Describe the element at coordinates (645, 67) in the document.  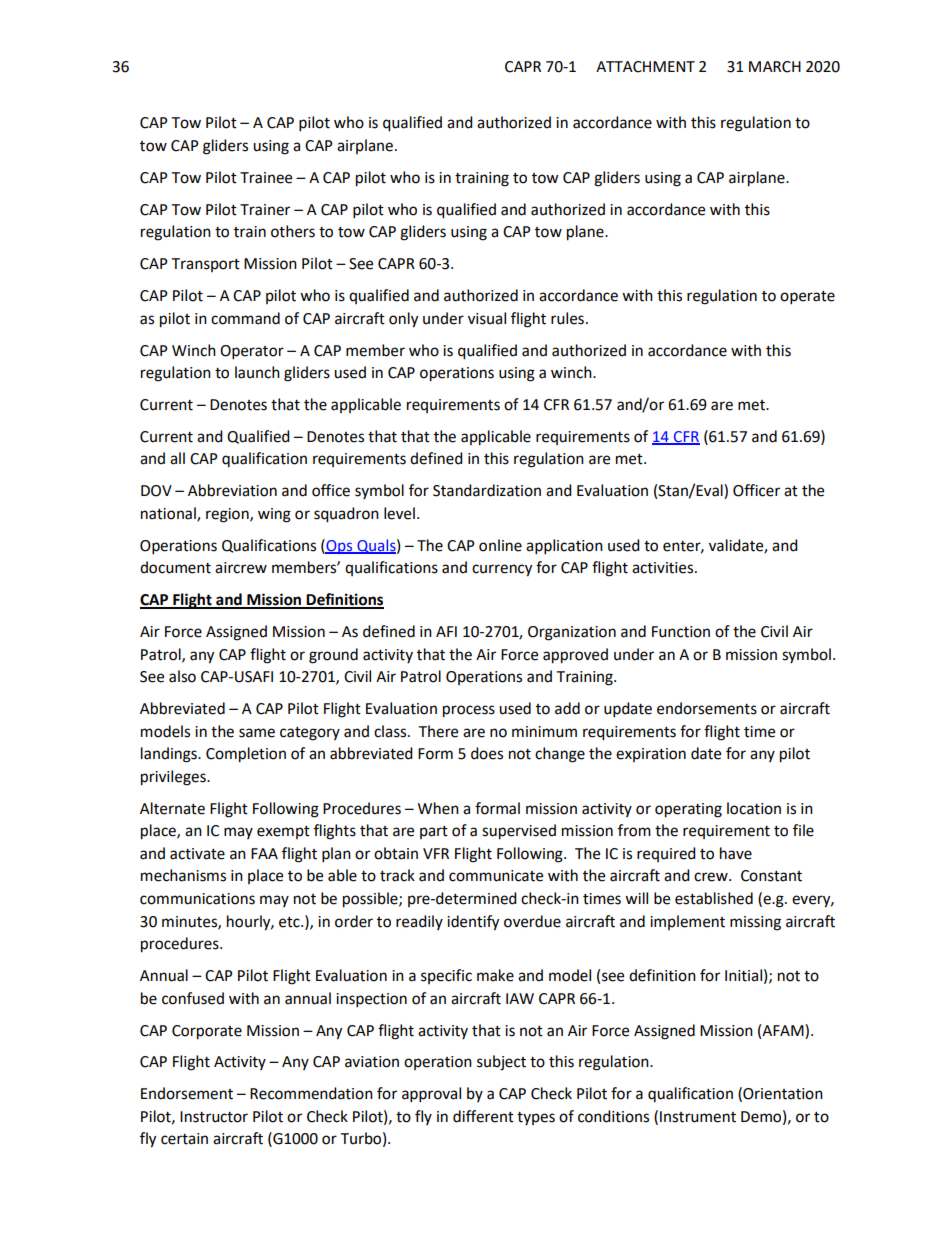
I see `ATTACHMENT` at that location.
